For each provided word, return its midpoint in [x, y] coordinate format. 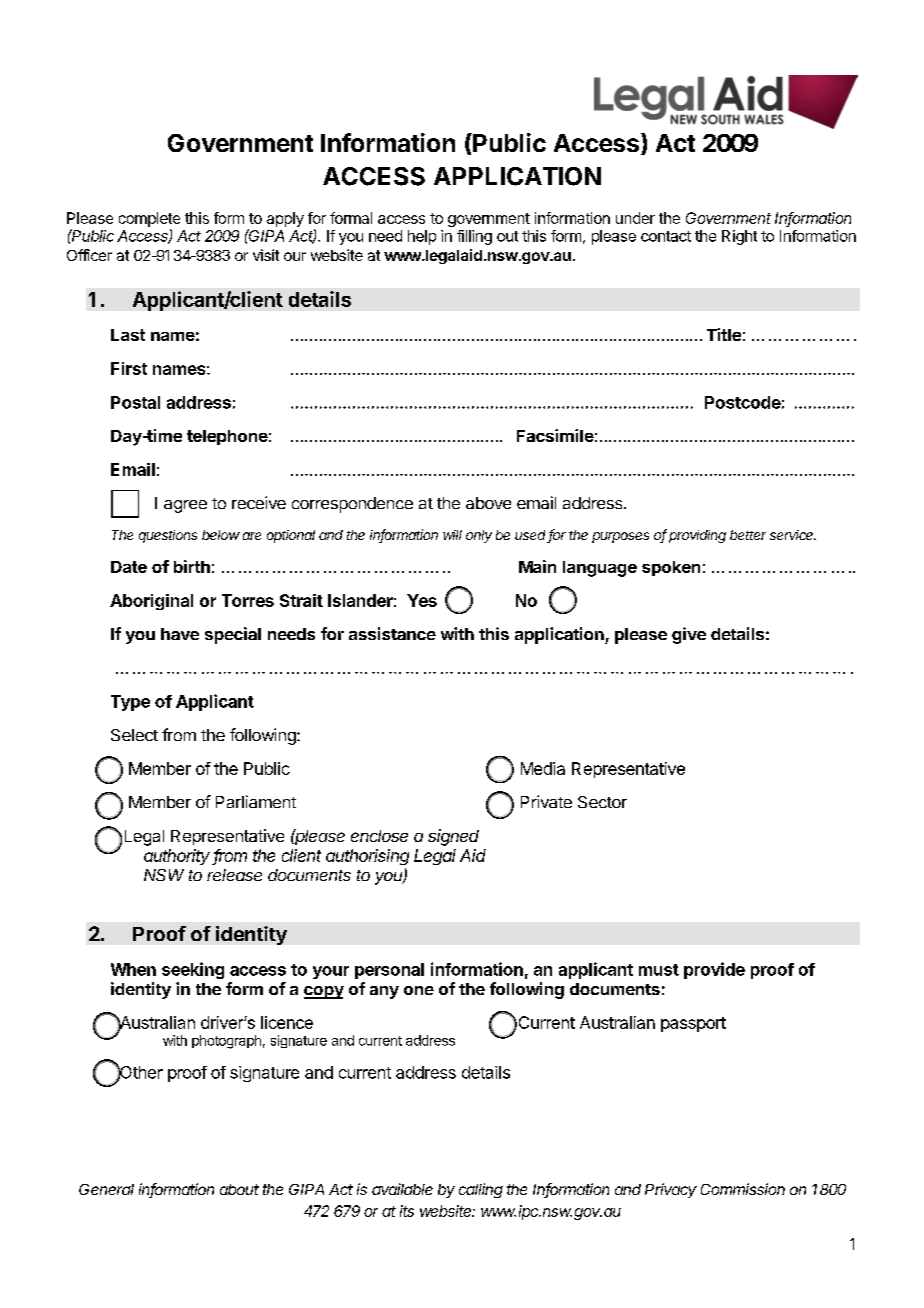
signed [453, 837]
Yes [422, 600]
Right [739, 237]
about [239, 1189]
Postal [135, 402]
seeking [193, 970]
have [180, 634]
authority [178, 857]
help [422, 237]
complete [149, 219]
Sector [602, 802]
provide [714, 970]
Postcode [743, 402]
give [689, 635]
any [384, 992]
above [488, 503]
